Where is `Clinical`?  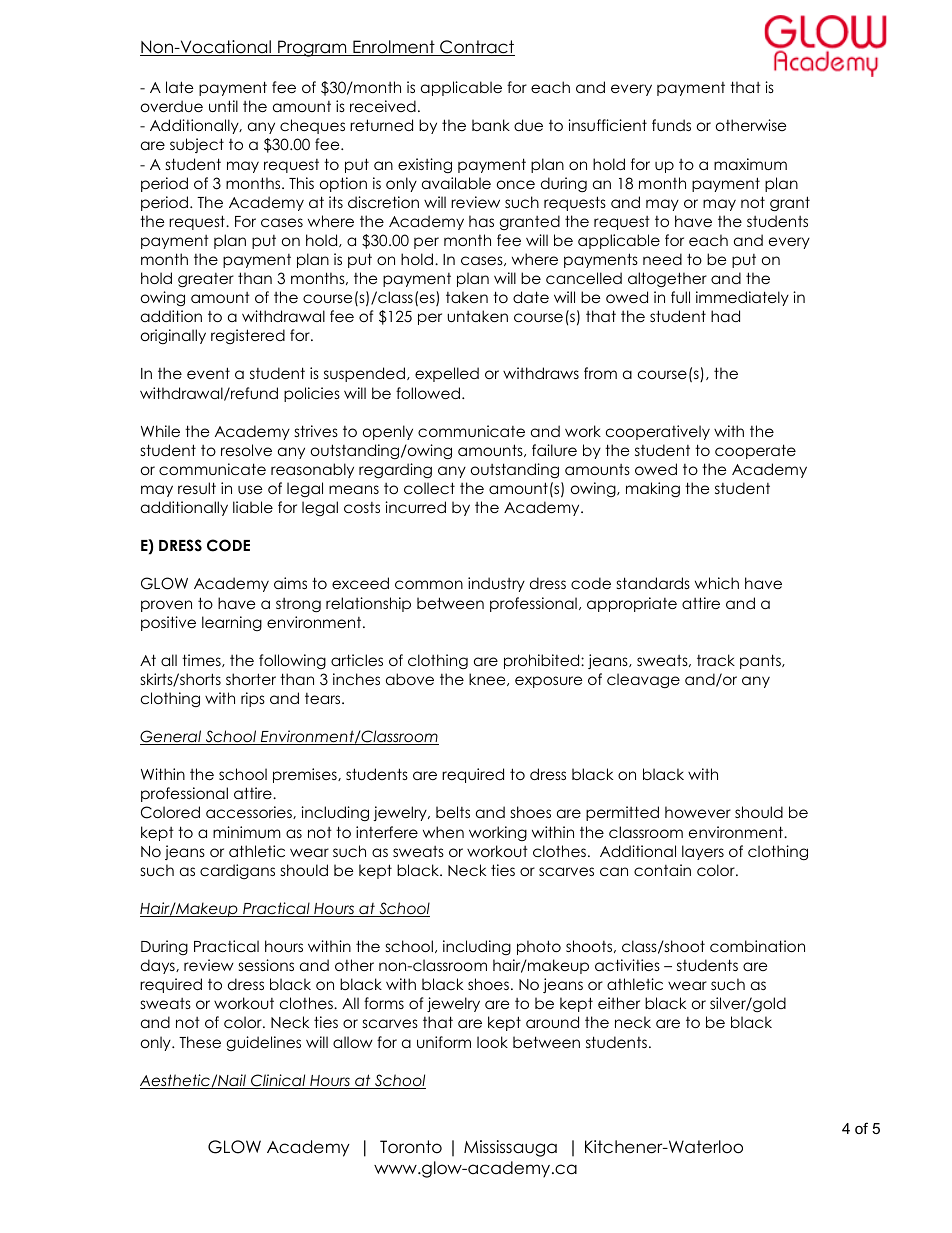
Clinical is located at coordinates (278, 1081).
